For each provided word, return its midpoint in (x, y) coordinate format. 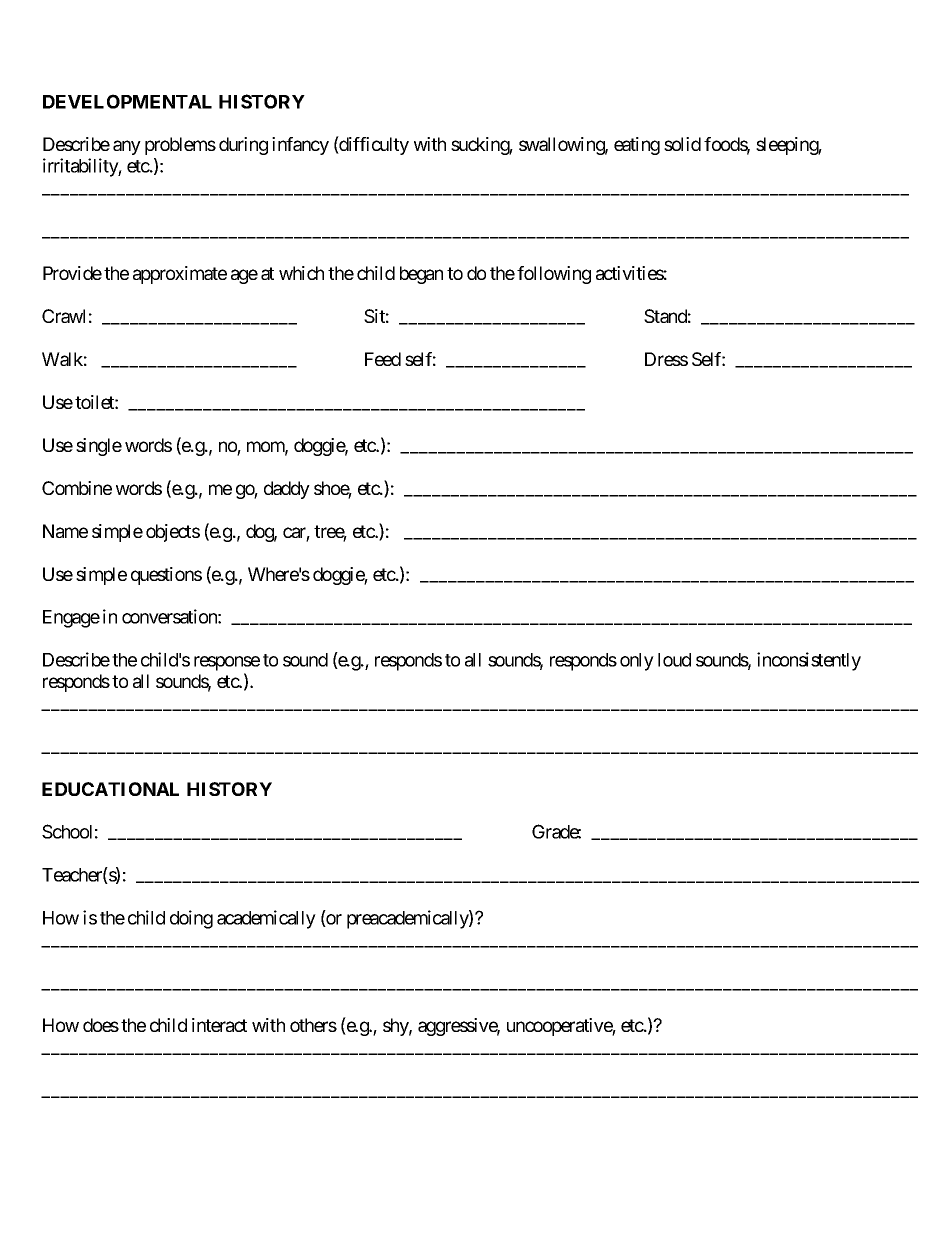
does (101, 1025)
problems (180, 146)
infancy (300, 146)
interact (219, 1025)
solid (682, 144)
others (313, 1025)
